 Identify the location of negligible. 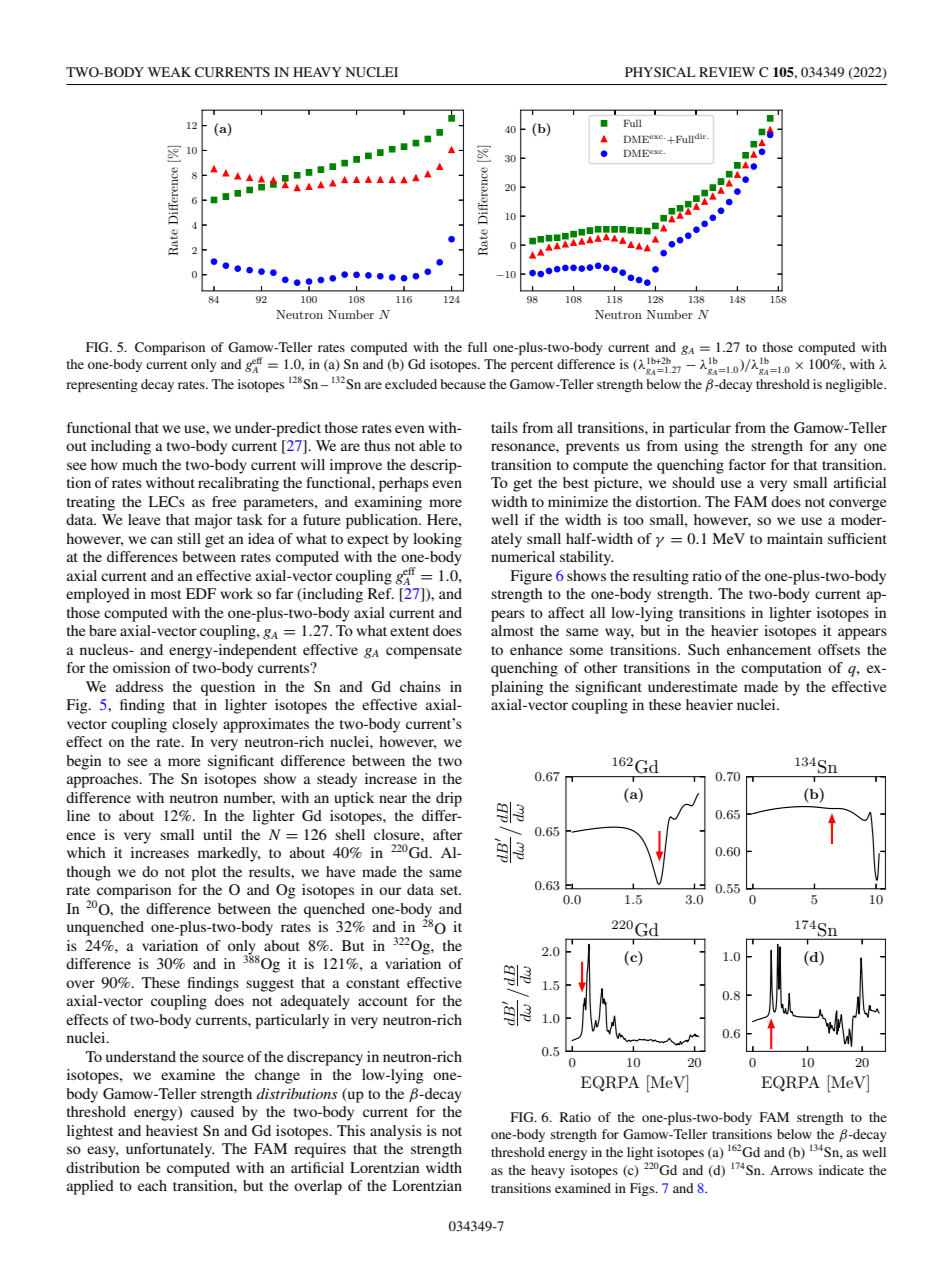
(856, 385).
